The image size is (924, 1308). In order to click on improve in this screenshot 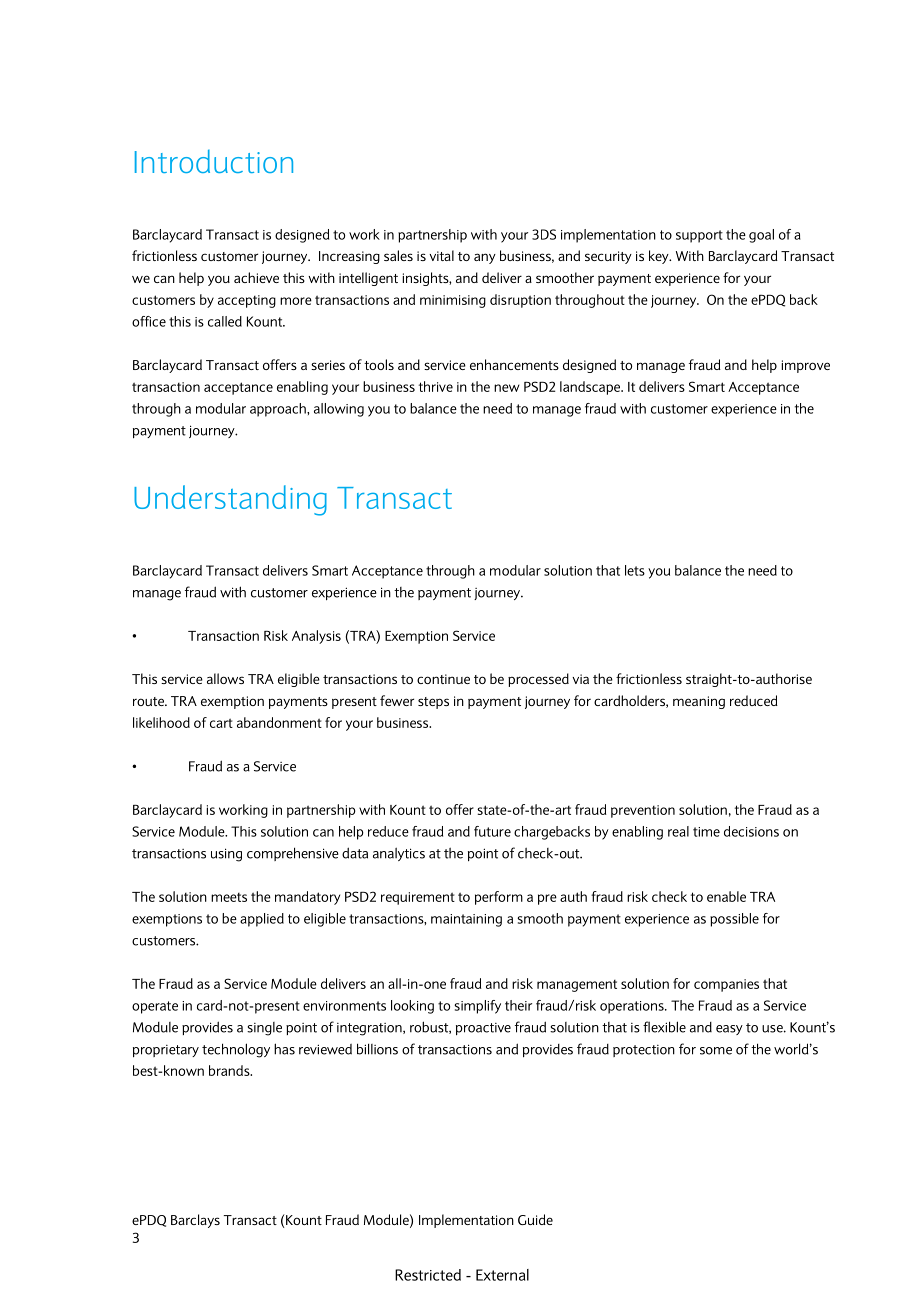, I will do `click(805, 366)`.
